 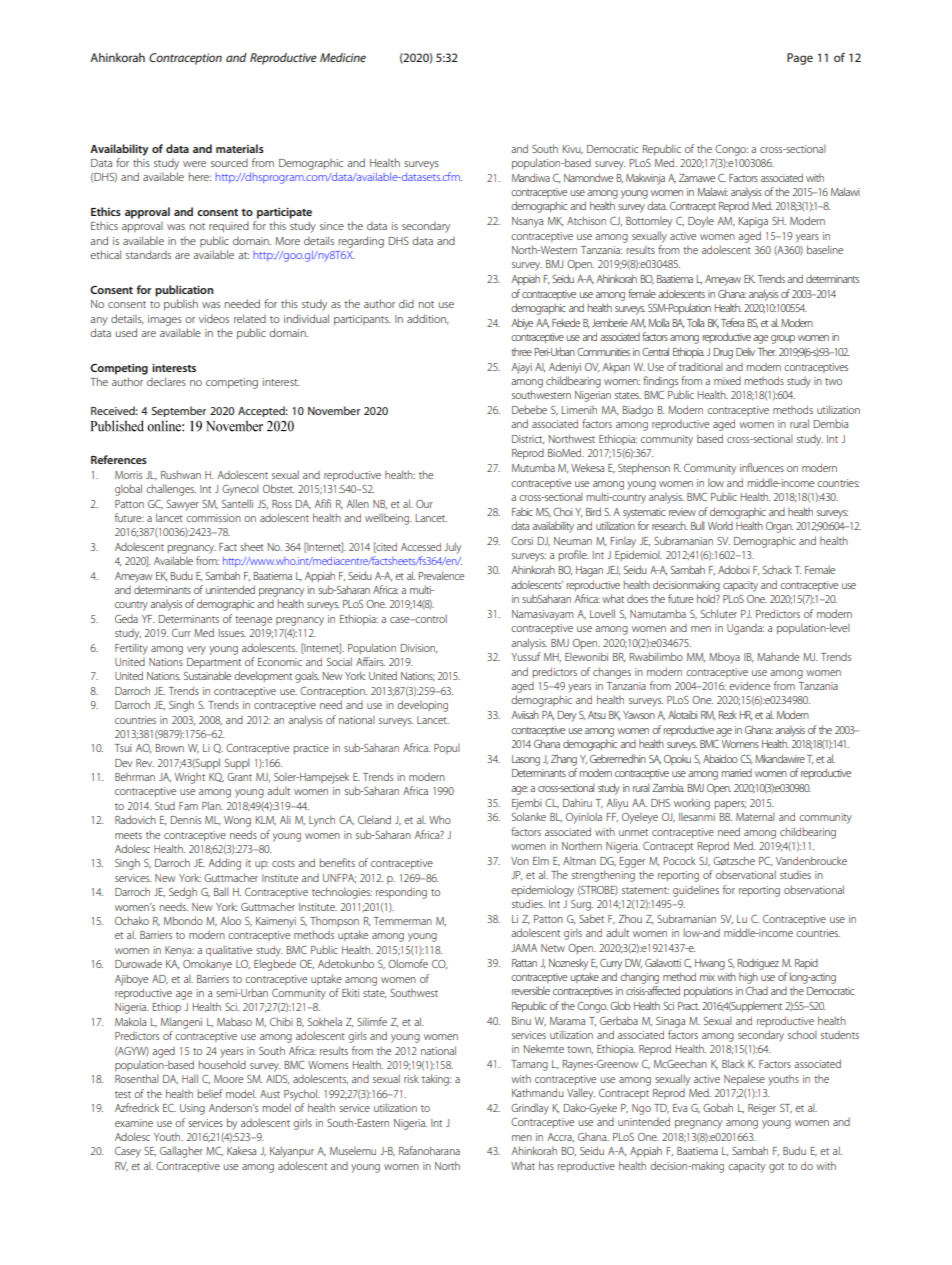 I want to click on Zhang, so click(x=564, y=760).
